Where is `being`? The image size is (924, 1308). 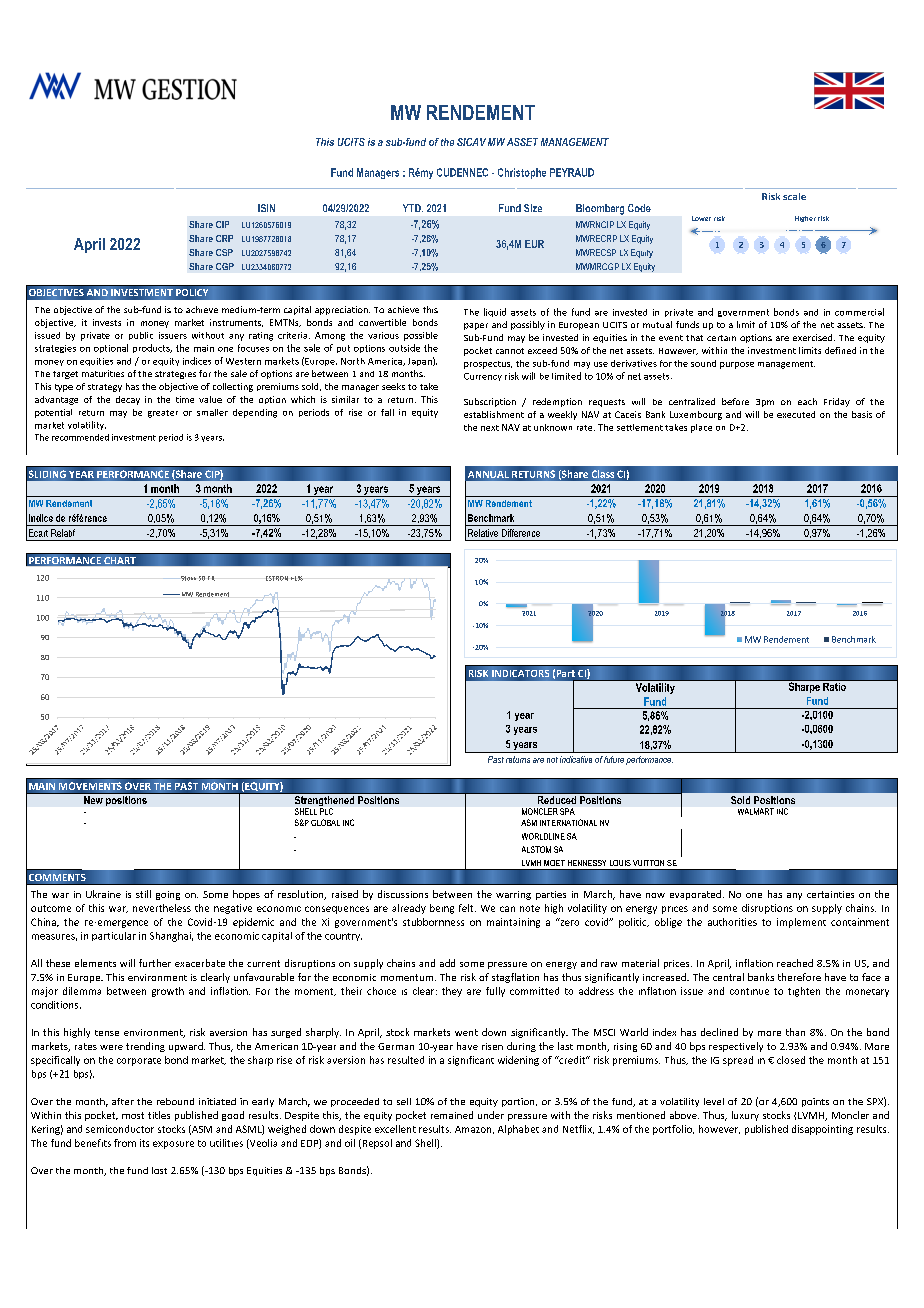 being is located at coordinates (442, 909).
